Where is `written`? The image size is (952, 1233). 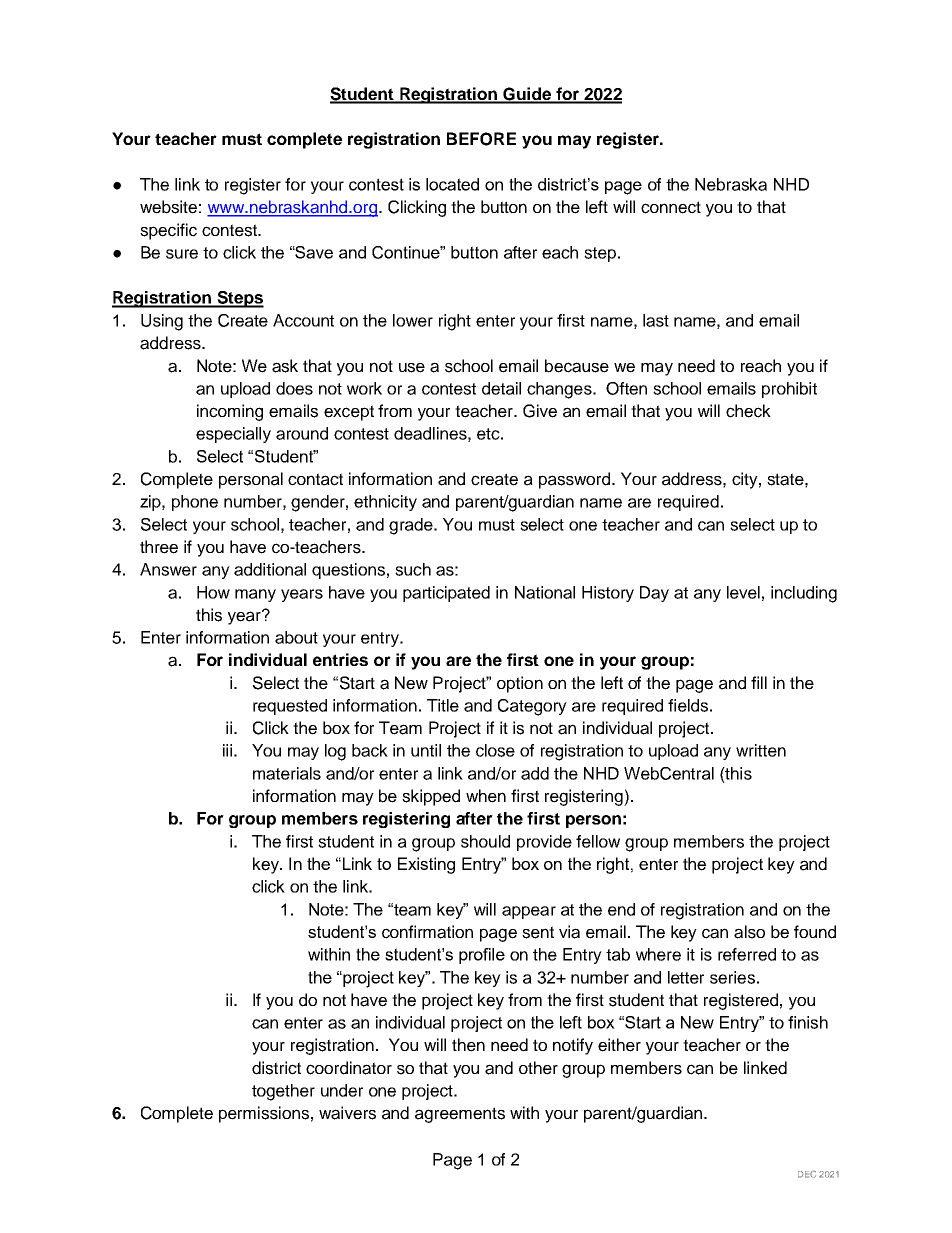
written is located at coordinates (761, 750).
